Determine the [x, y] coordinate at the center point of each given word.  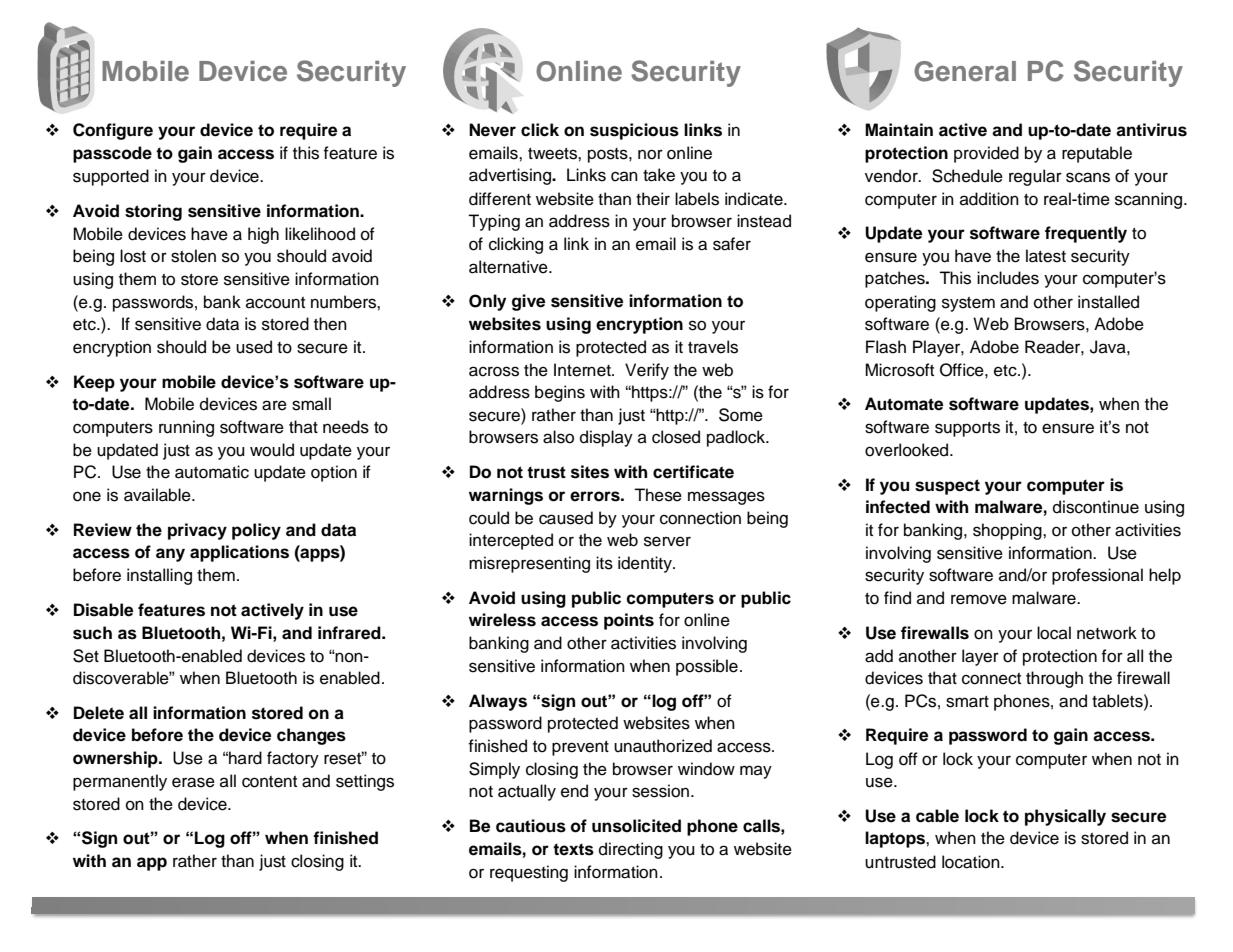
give [528, 302]
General [965, 71]
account [275, 303]
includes [1008, 278]
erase [193, 782]
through [1054, 679]
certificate [693, 472]
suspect [947, 487]
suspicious [634, 131]
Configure [113, 131]
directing [631, 850]
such [92, 633]
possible [707, 667]
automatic [212, 472]
